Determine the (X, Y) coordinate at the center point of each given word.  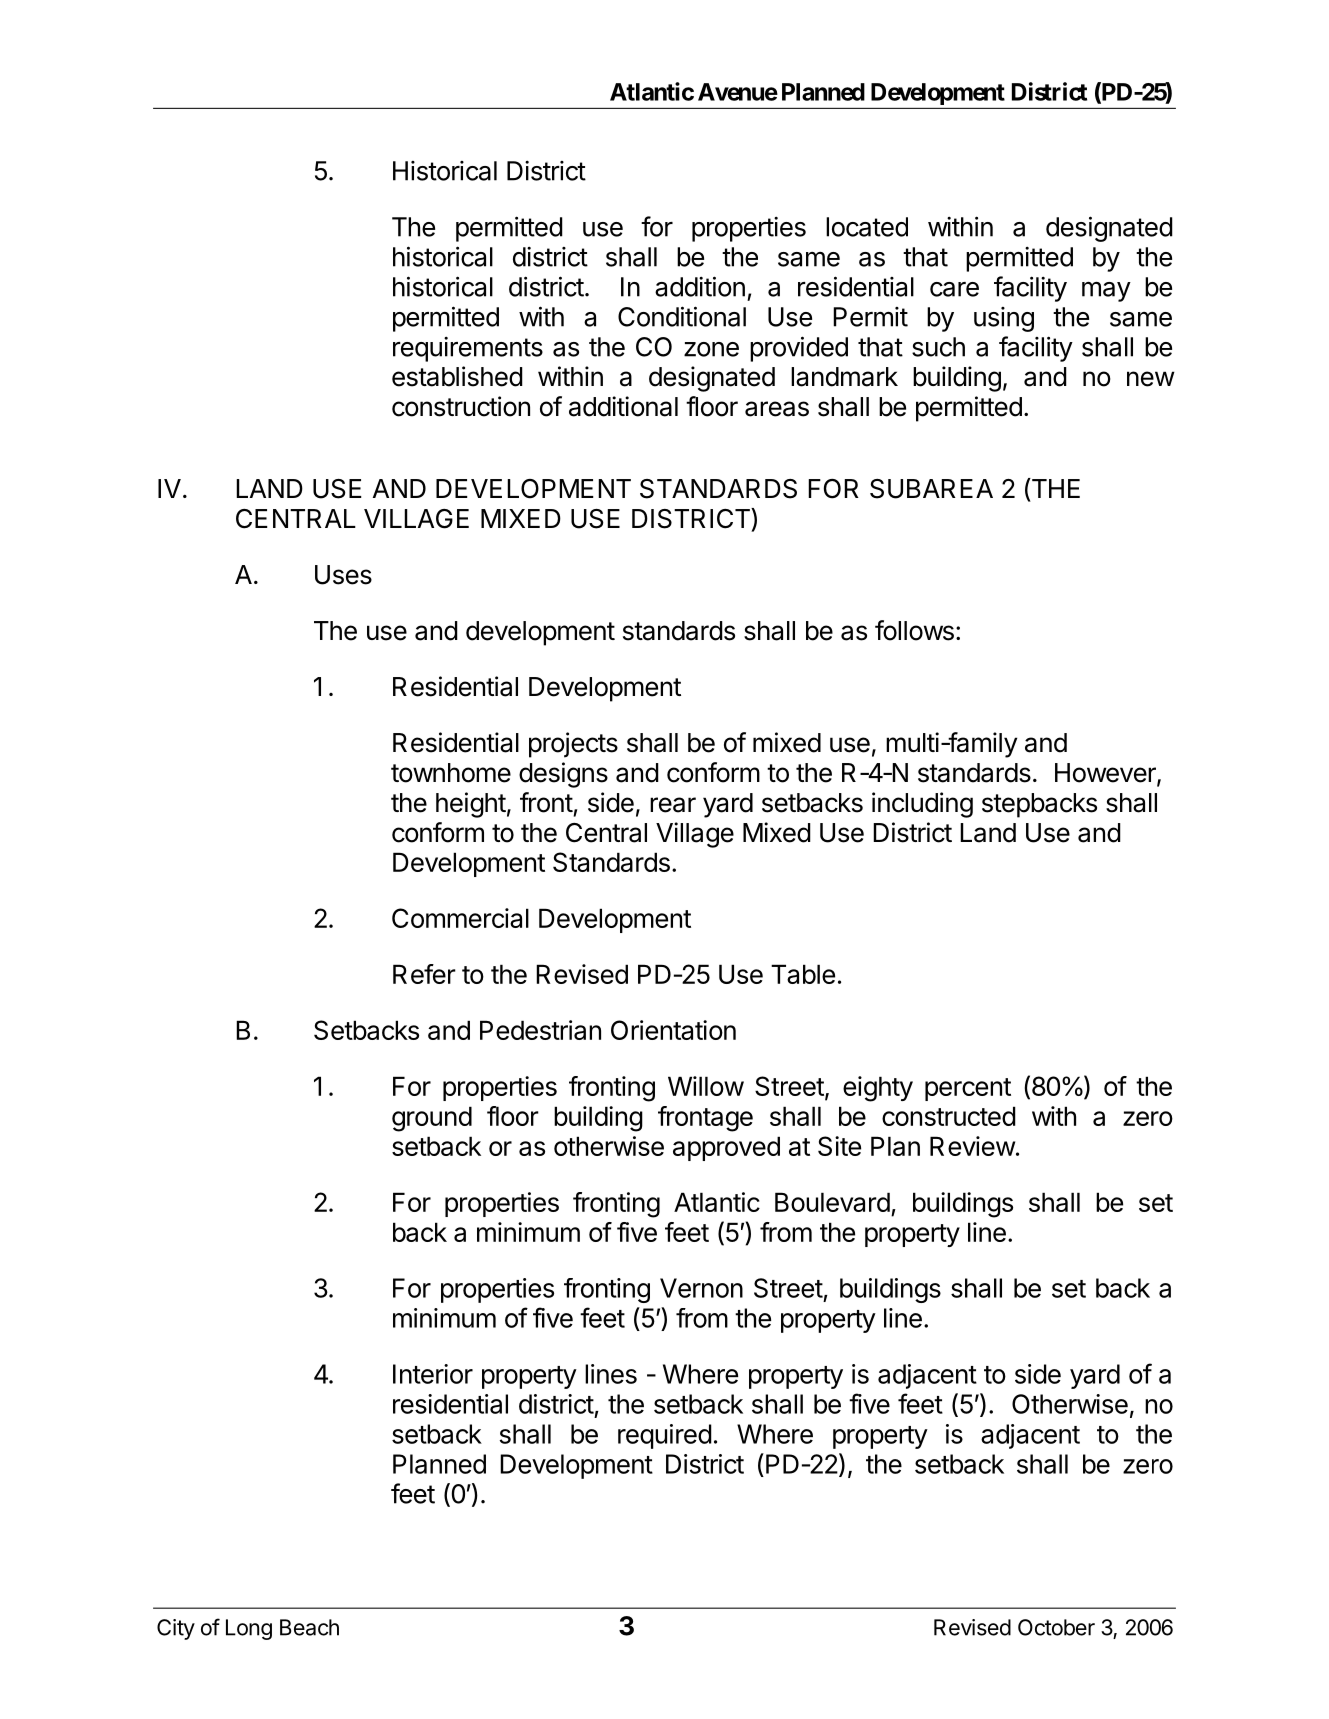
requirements (468, 349)
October (1056, 1627)
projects (573, 745)
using (1004, 319)
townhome (451, 773)
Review (972, 1146)
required (665, 1436)
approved (726, 1148)
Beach (309, 1627)
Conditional (682, 316)
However (1106, 774)
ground (432, 1119)
